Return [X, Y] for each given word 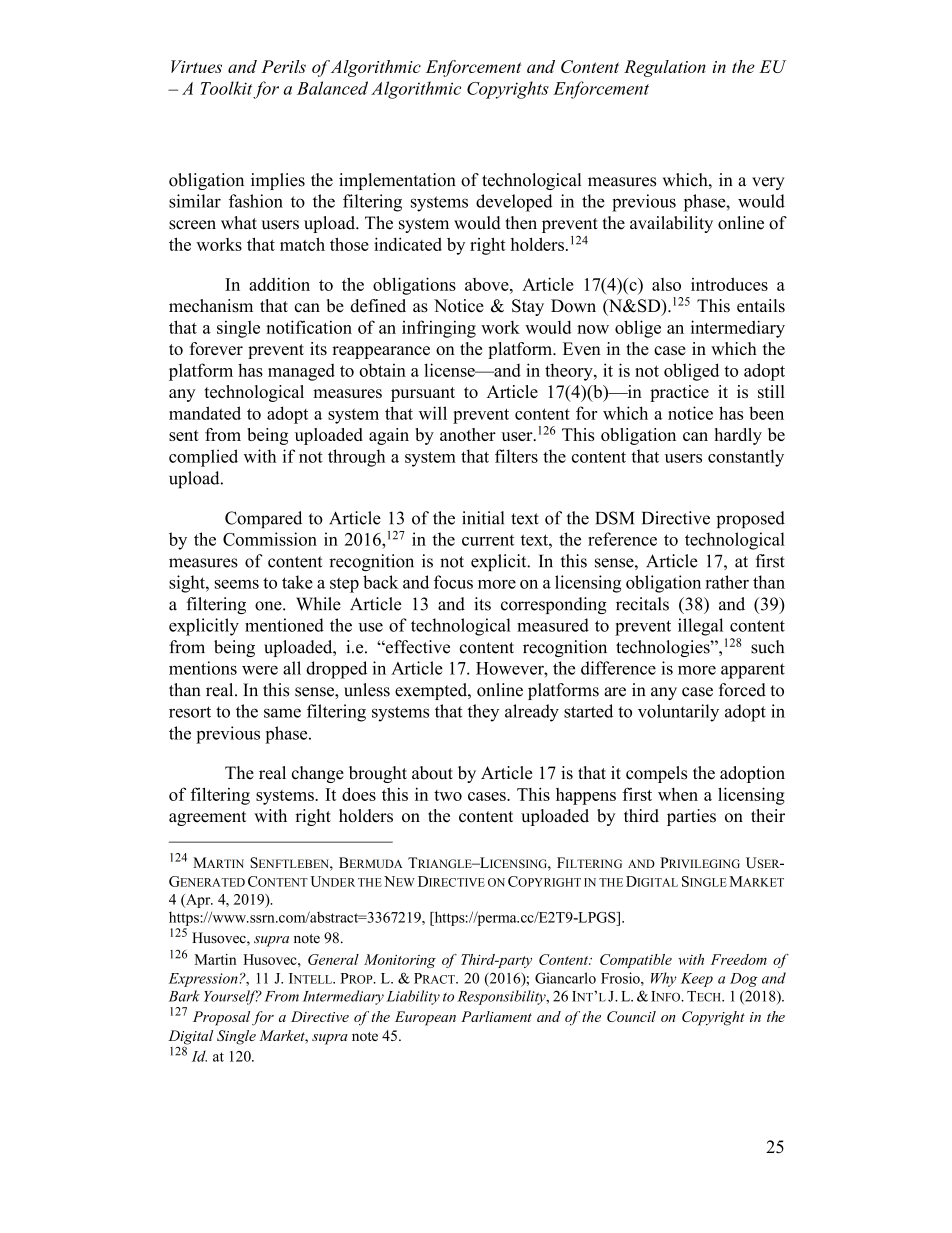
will [433, 413]
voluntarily [678, 713]
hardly [738, 436]
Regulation [665, 68]
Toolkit [226, 88]
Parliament [496, 1016]
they [483, 713]
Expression [203, 980]
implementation [397, 181]
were [260, 670]
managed [301, 372]
